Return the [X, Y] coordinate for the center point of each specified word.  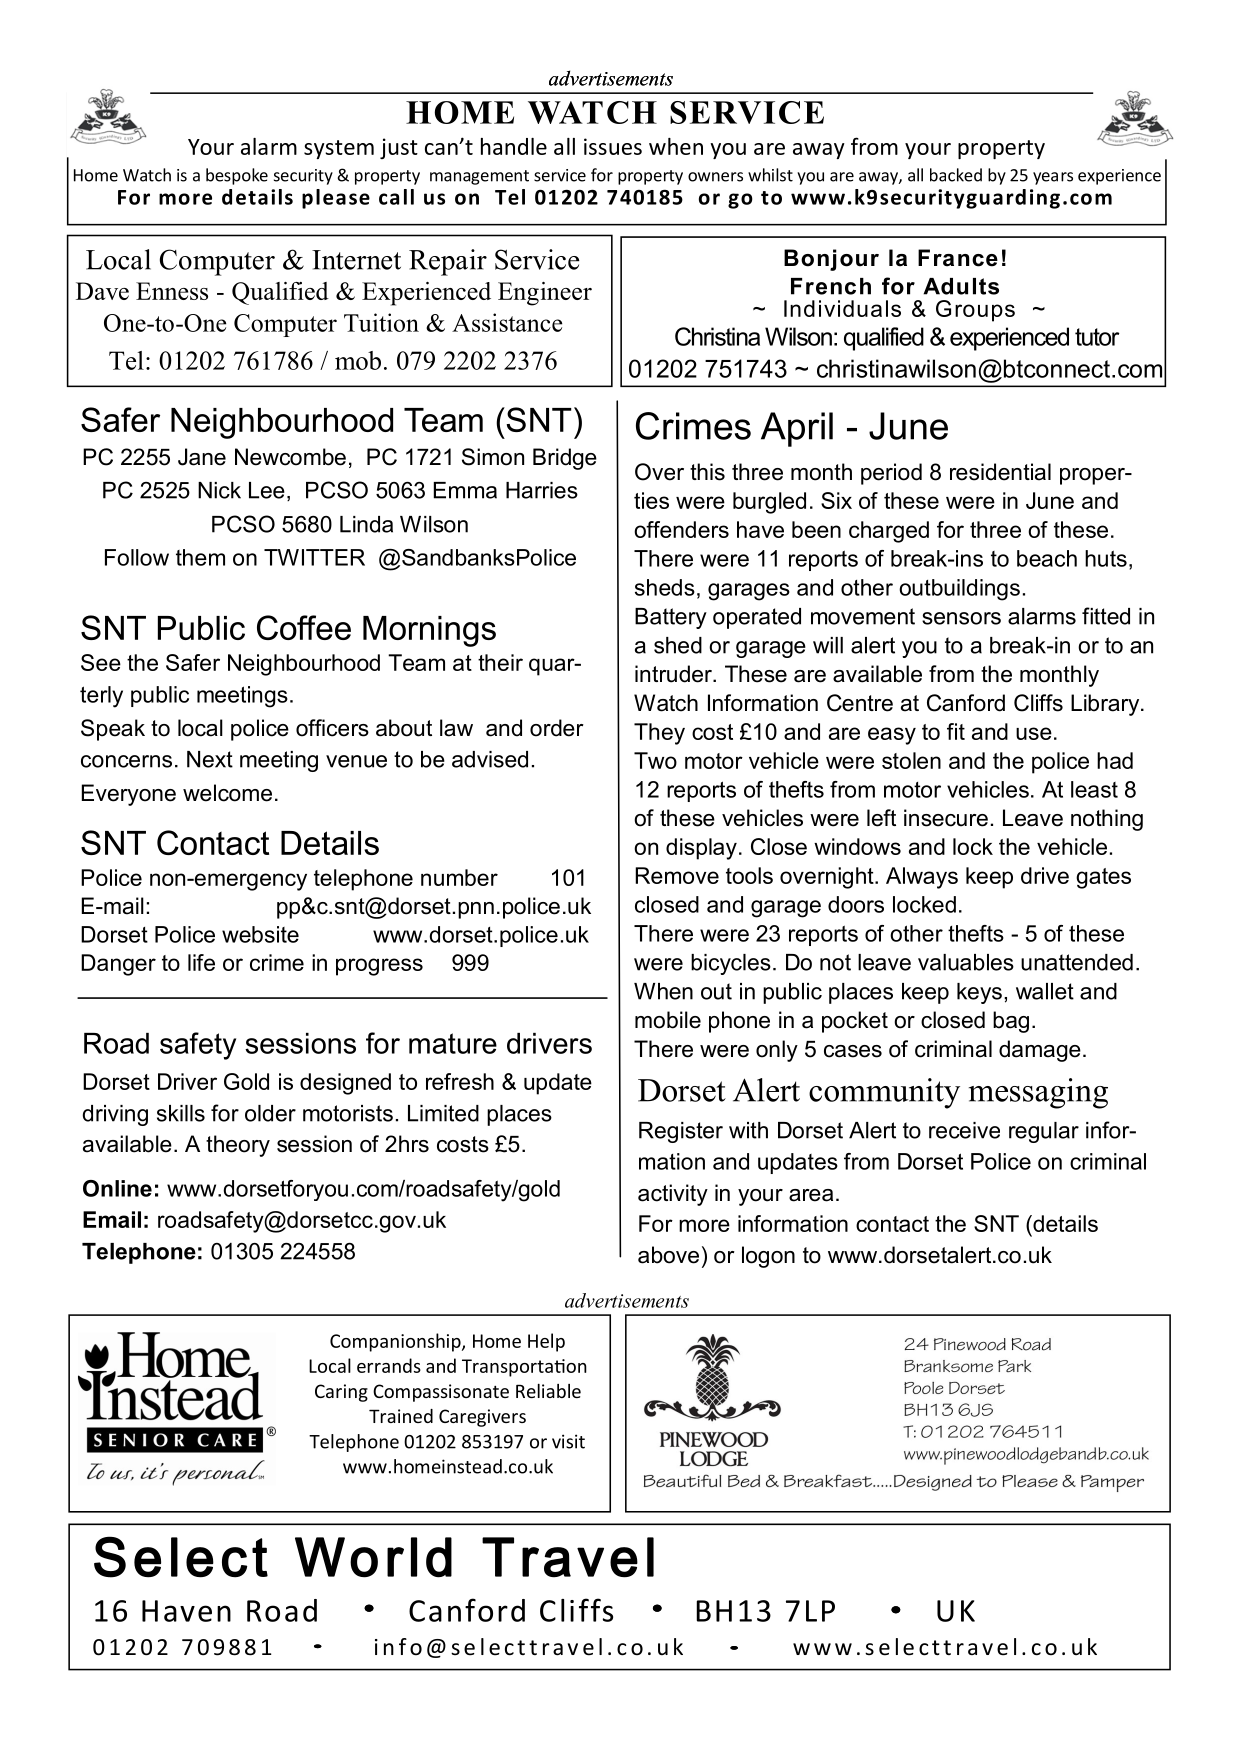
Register [681, 1132]
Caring [341, 1393]
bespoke [237, 176]
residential [1000, 472]
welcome [227, 793]
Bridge [565, 459]
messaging [1038, 1093]
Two [655, 760]
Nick [219, 490]
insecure [946, 818]
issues [613, 146]
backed [956, 175]
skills [181, 1113]
